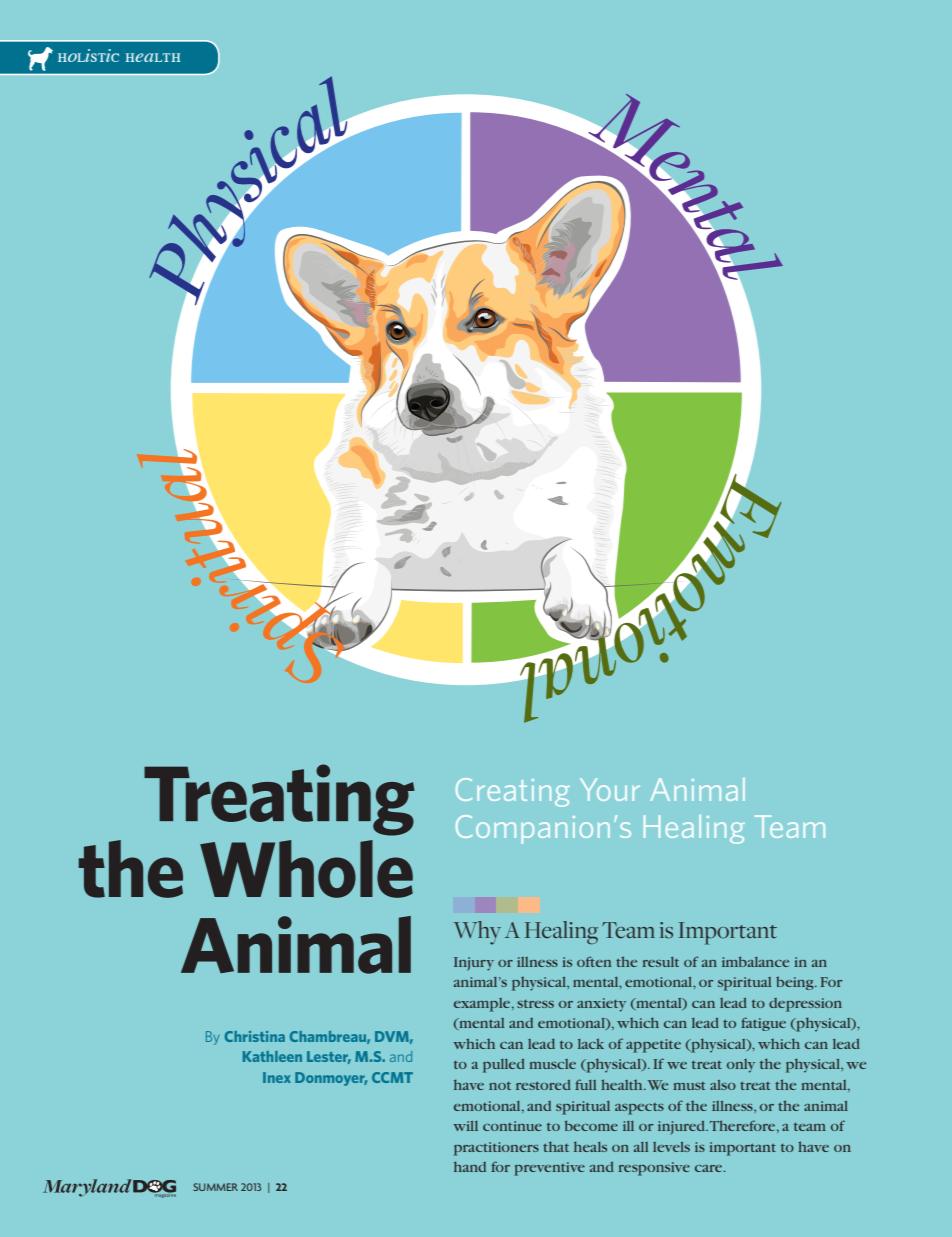  What do you see at coordinates (796, 983) in the screenshot?
I see `being` at bounding box center [796, 983].
